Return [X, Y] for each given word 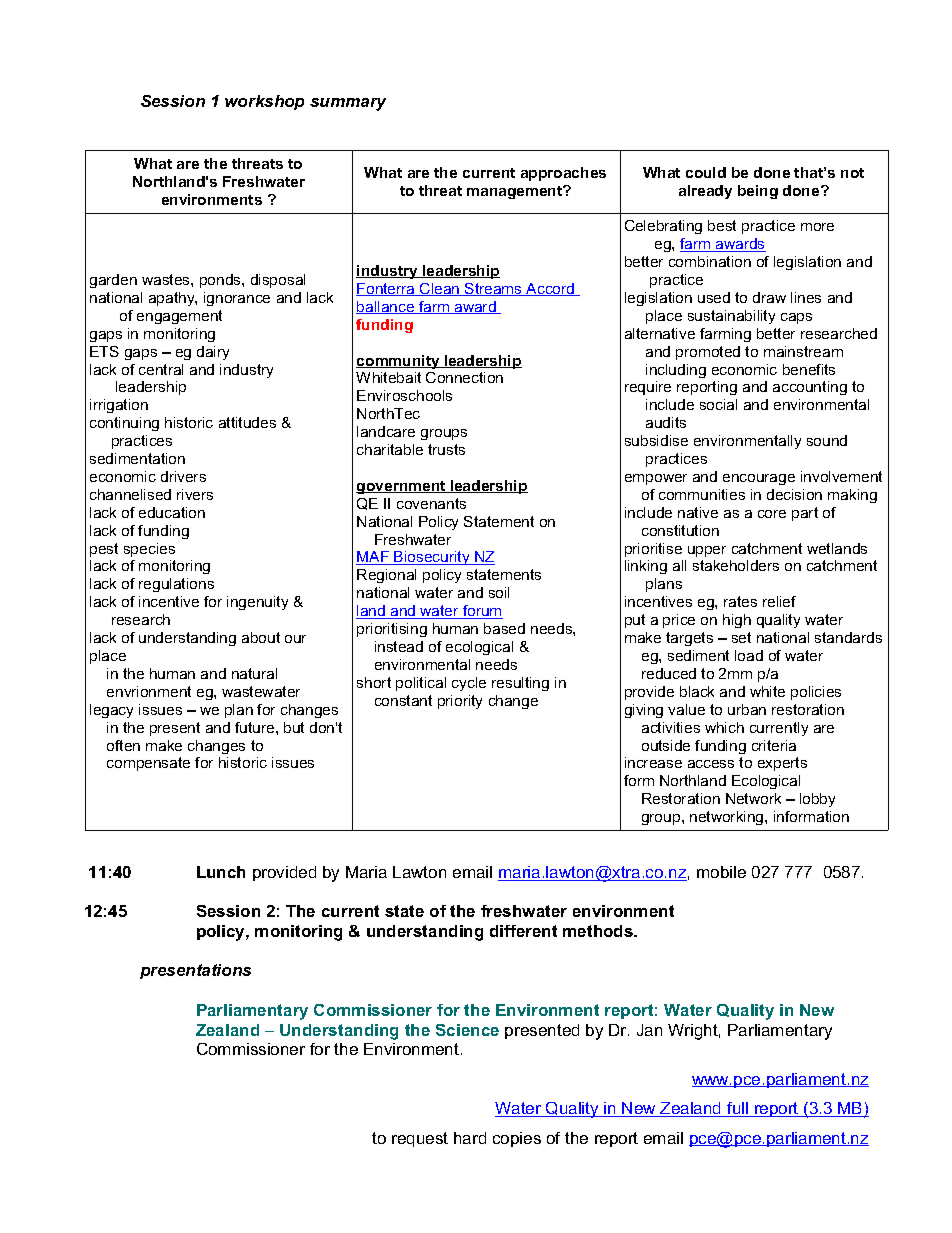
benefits [809, 369]
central [161, 369]
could [706, 172]
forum [482, 612]
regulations [176, 585]
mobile [721, 872]
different [523, 931]
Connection [464, 377]
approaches [563, 174]
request [420, 1139]
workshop [264, 102]
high [737, 621]
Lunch [221, 872]
